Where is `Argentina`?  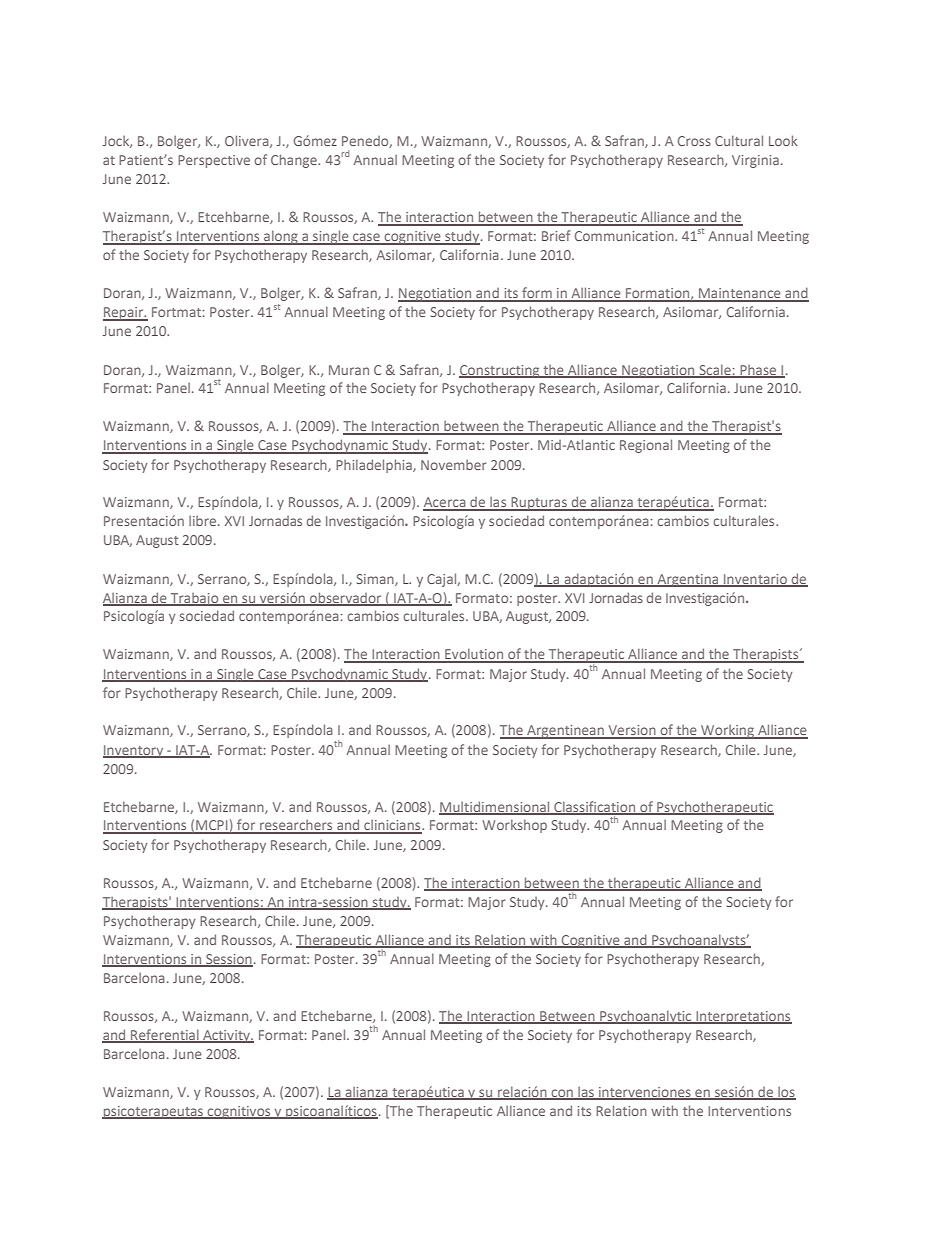 Argentina is located at coordinates (688, 580).
